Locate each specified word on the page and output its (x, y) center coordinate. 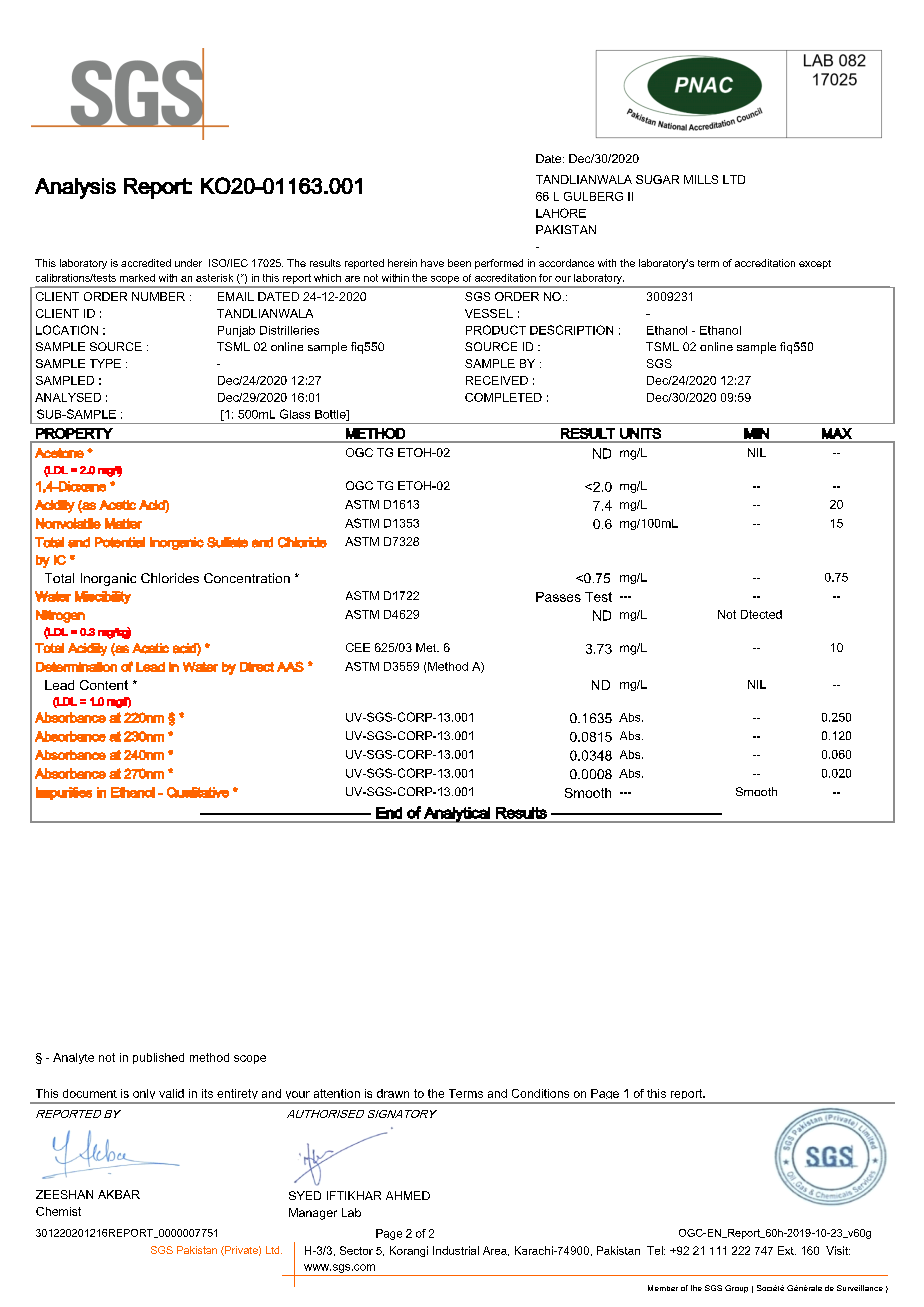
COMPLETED (503, 397)
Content (104, 685)
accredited (146, 263)
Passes (558, 597)
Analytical (457, 815)
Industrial (456, 1250)
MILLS (701, 179)
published (158, 1058)
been (459, 263)
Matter (123, 523)
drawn (393, 1093)
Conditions (540, 1093)
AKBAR (119, 1194)
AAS (290, 666)
